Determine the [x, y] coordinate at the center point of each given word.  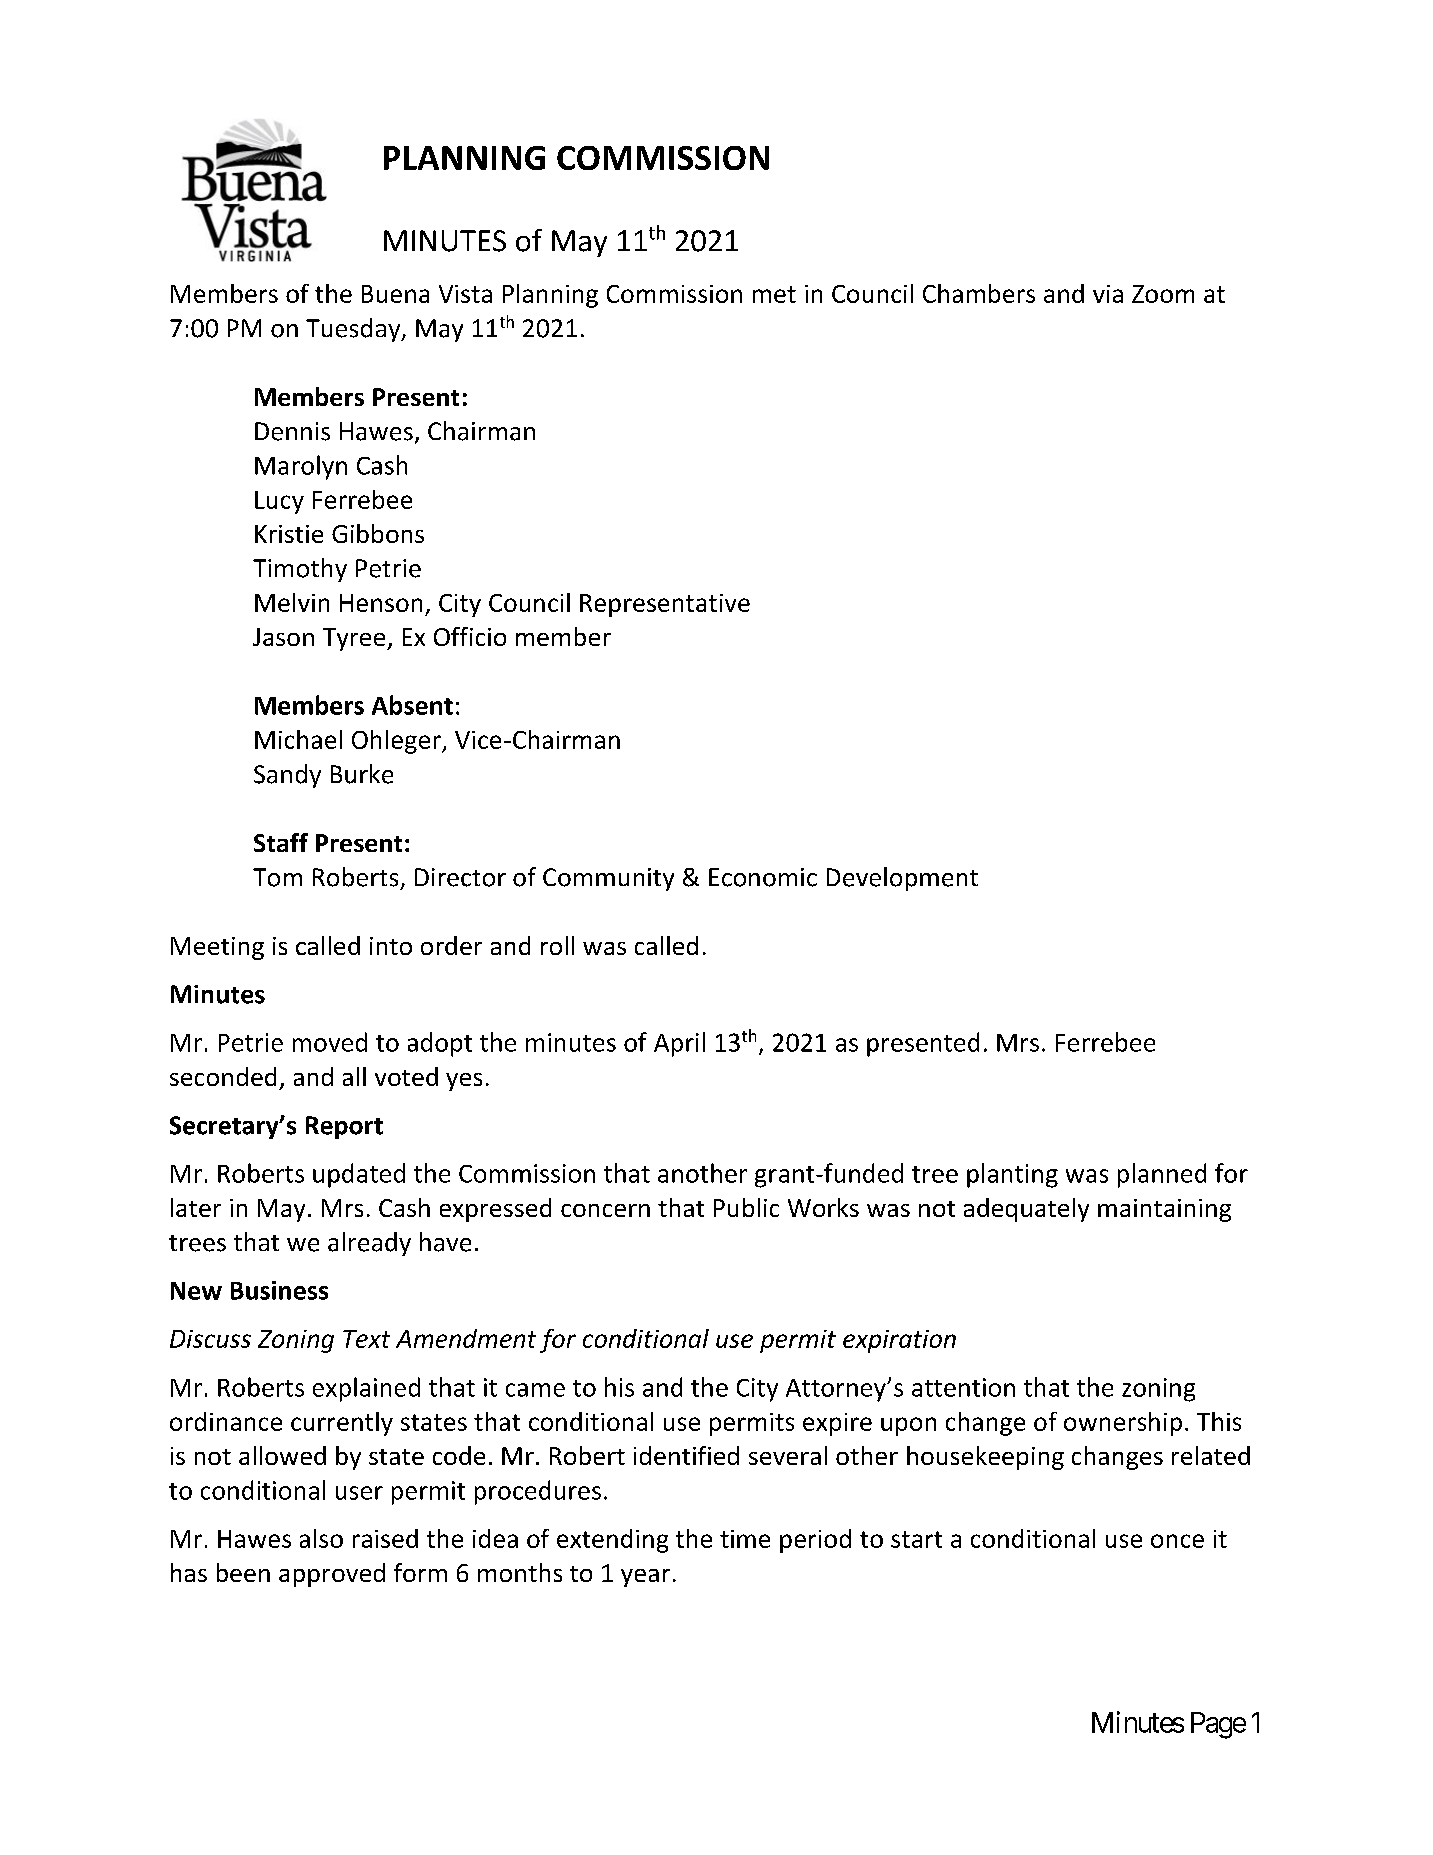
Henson [381, 603]
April [679, 1044]
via [1108, 294]
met [774, 294]
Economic [763, 877]
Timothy [300, 570]
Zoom [1163, 294]
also [321, 1538]
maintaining [1164, 1210]
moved [330, 1042]
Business [279, 1290]
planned [1162, 1175]
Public [746, 1207]
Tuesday [354, 330]
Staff [281, 842]
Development [902, 879]
